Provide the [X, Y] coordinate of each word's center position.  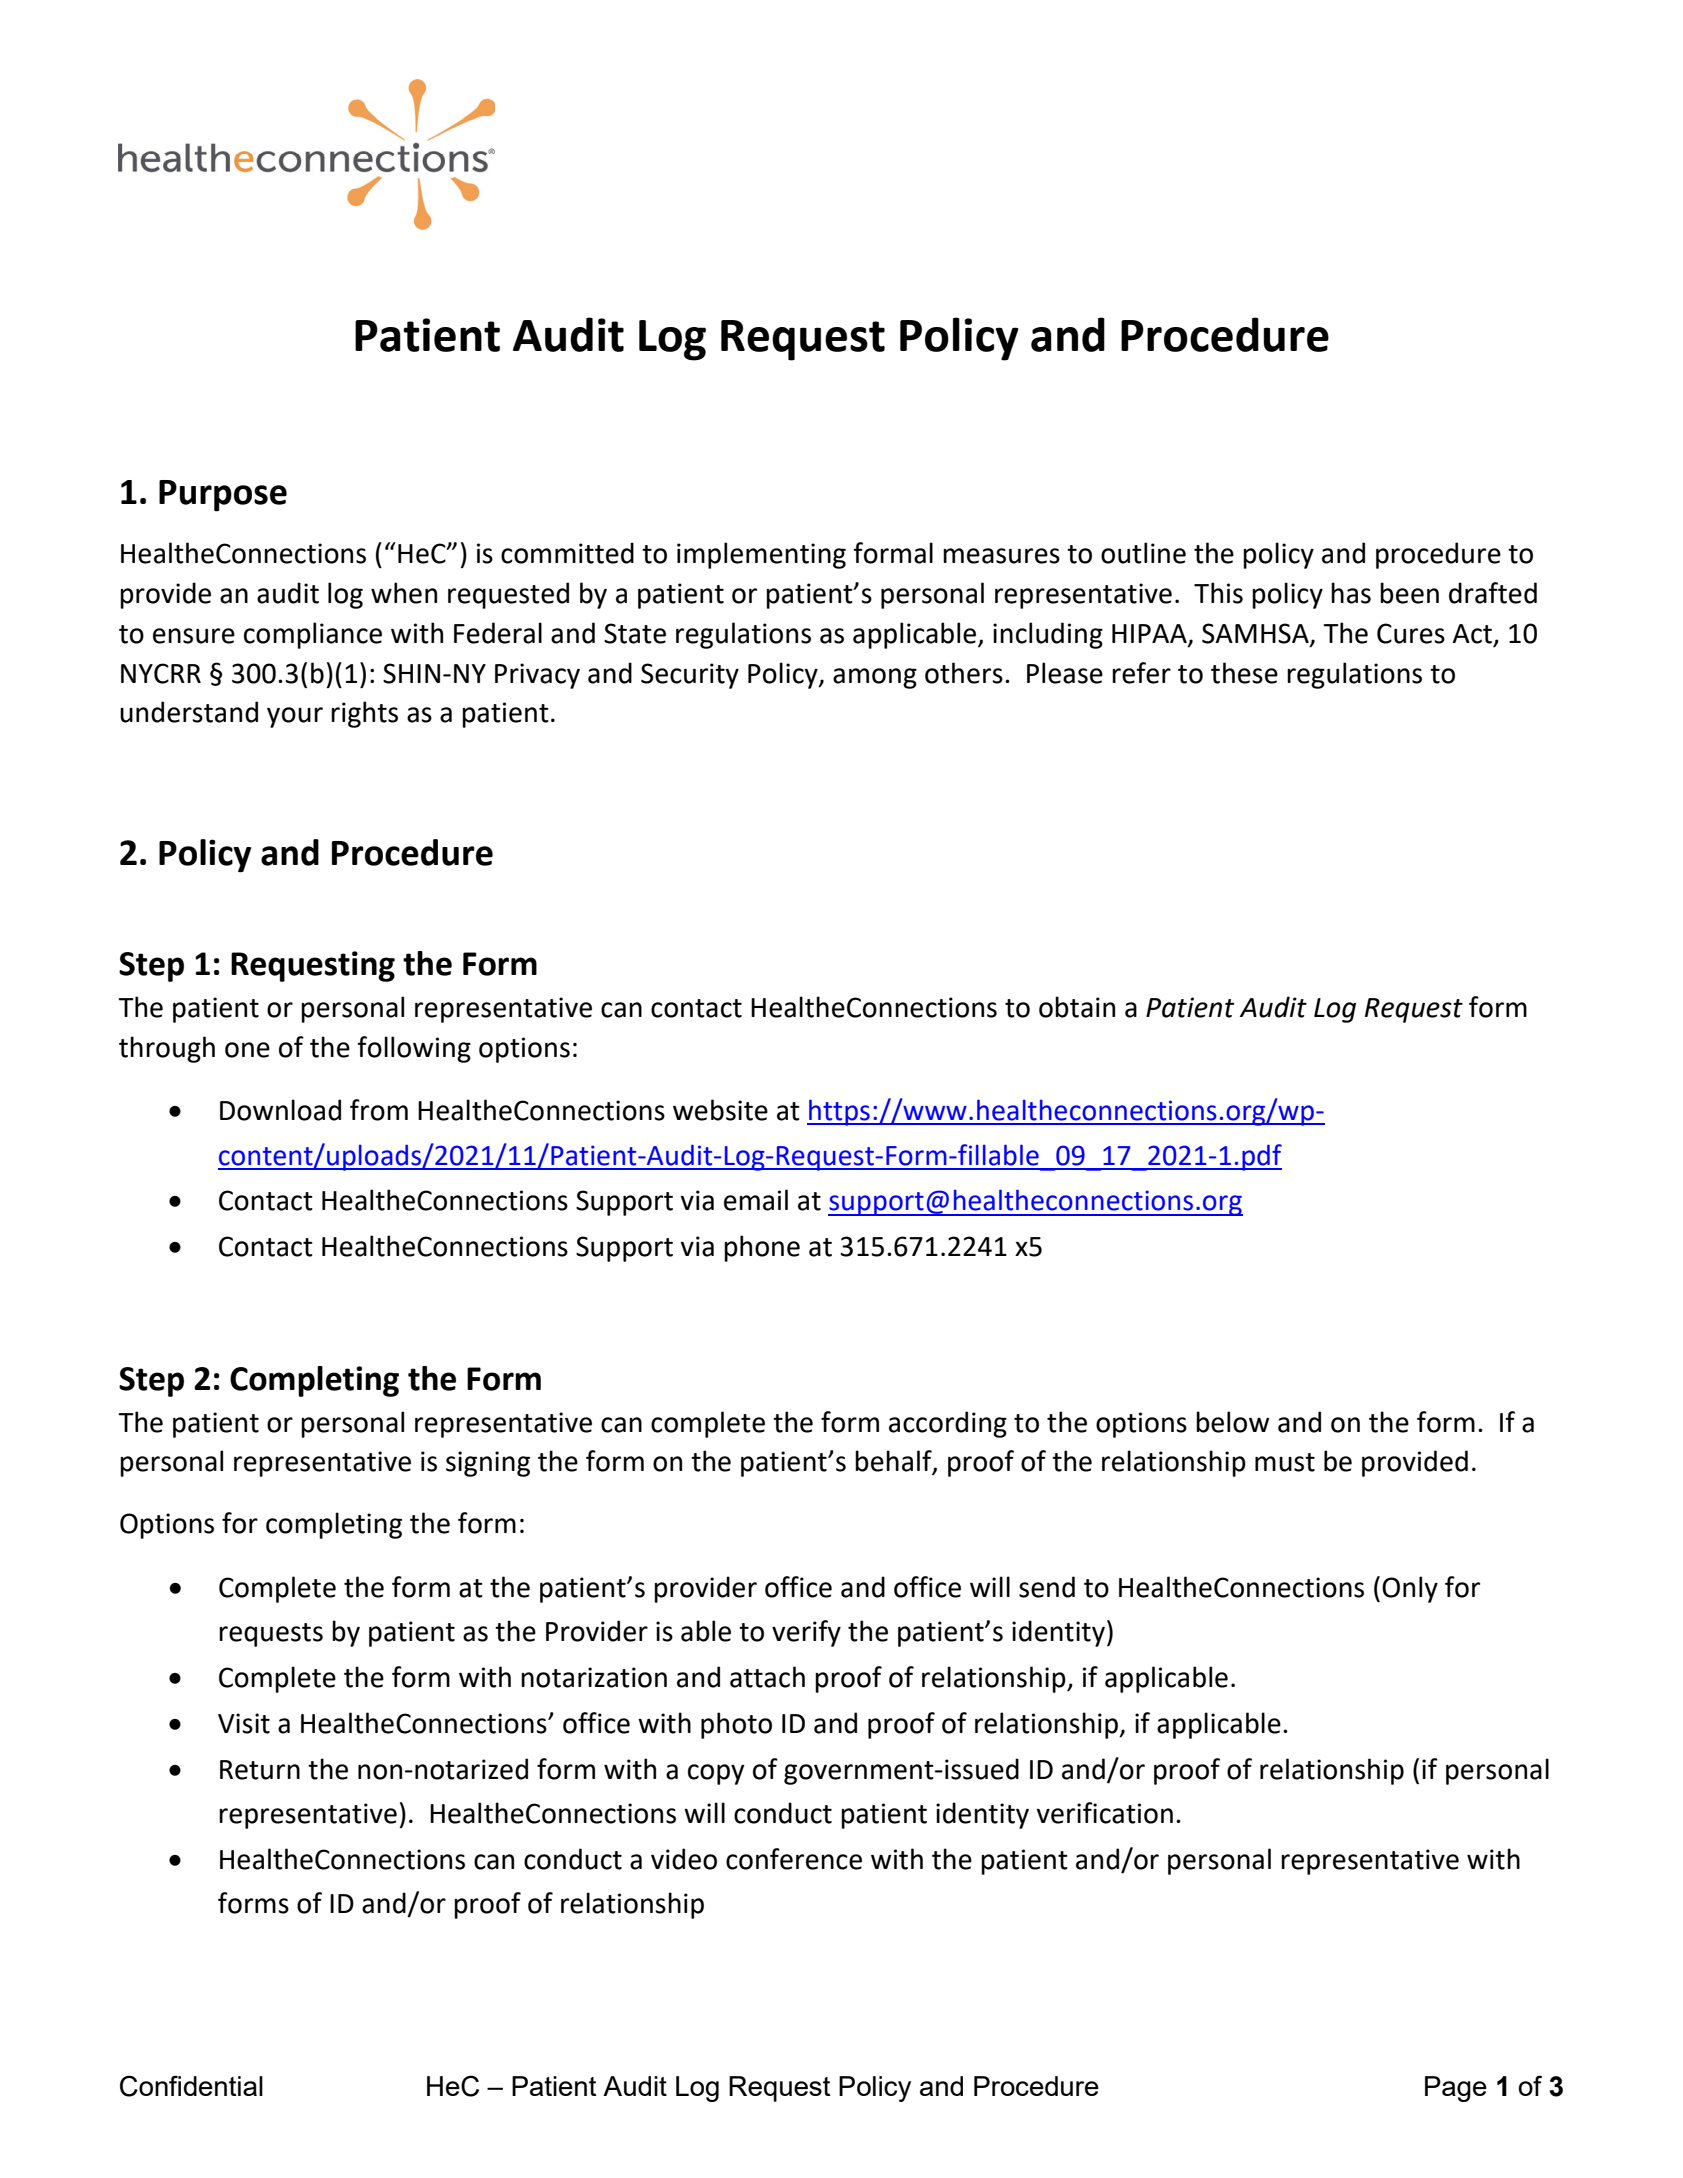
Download [280, 1110]
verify [806, 1633]
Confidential [191, 2086]
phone [762, 1248]
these [1244, 673]
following [414, 1049]
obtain [1077, 1007]
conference [794, 1859]
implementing [761, 555]
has [1351, 593]
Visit [244, 1723]
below [1233, 1422]
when [404, 593]
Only [1410, 1589]
